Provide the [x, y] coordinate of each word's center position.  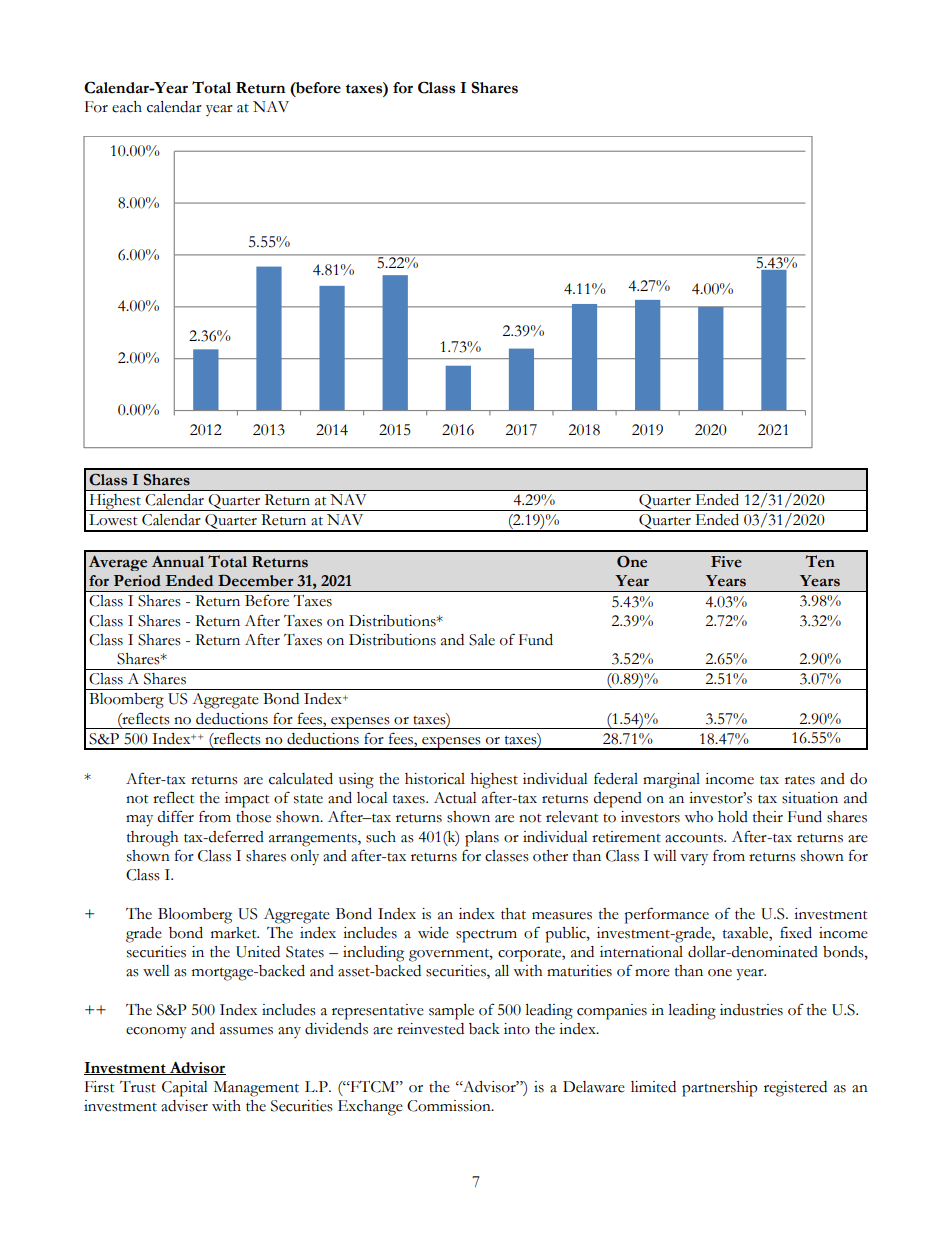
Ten [820, 561]
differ [176, 816]
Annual [178, 562]
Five [726, 562]
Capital [185, 1089]
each [127, 107]
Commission [450, 1106]
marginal [671, 781]
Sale [482, 640]
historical [435, 779]
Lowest [113, 520]
